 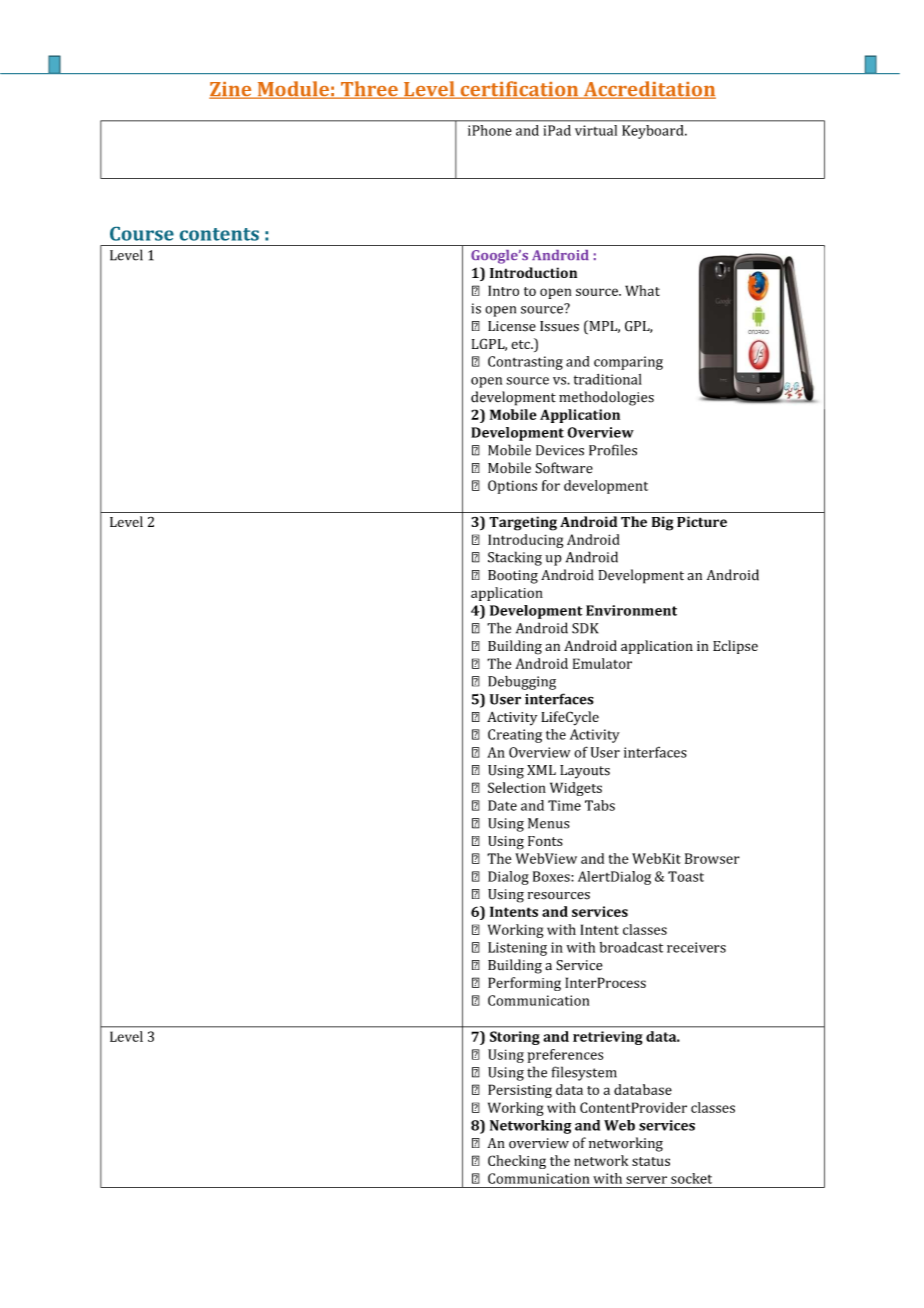 What do you see at coordinates (517, 949) in the screenshot?
I see `Listening` at bounding box center [517, 949].
